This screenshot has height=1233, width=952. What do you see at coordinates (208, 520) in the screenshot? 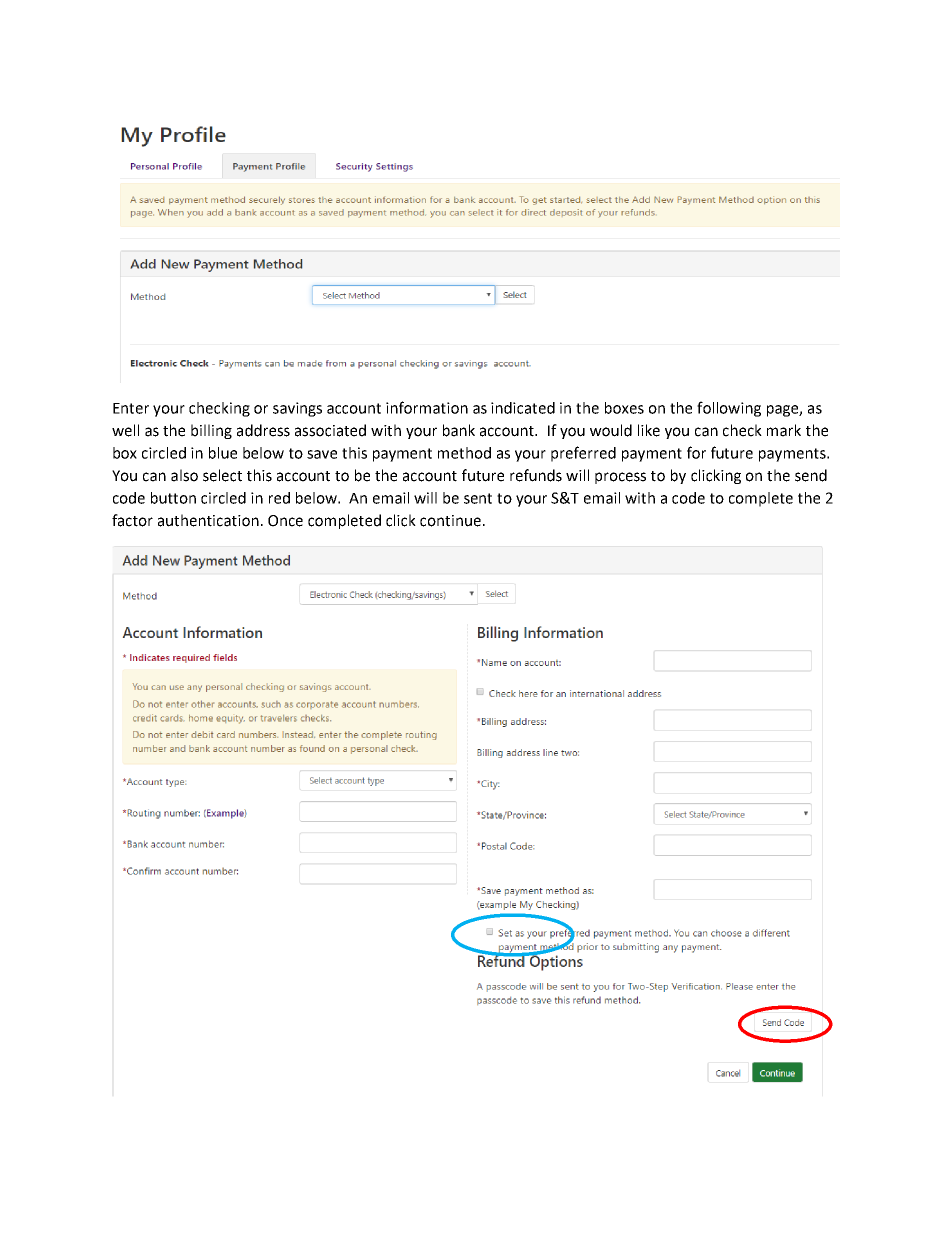
I see `authentication` at bounding box center [208, 520].
